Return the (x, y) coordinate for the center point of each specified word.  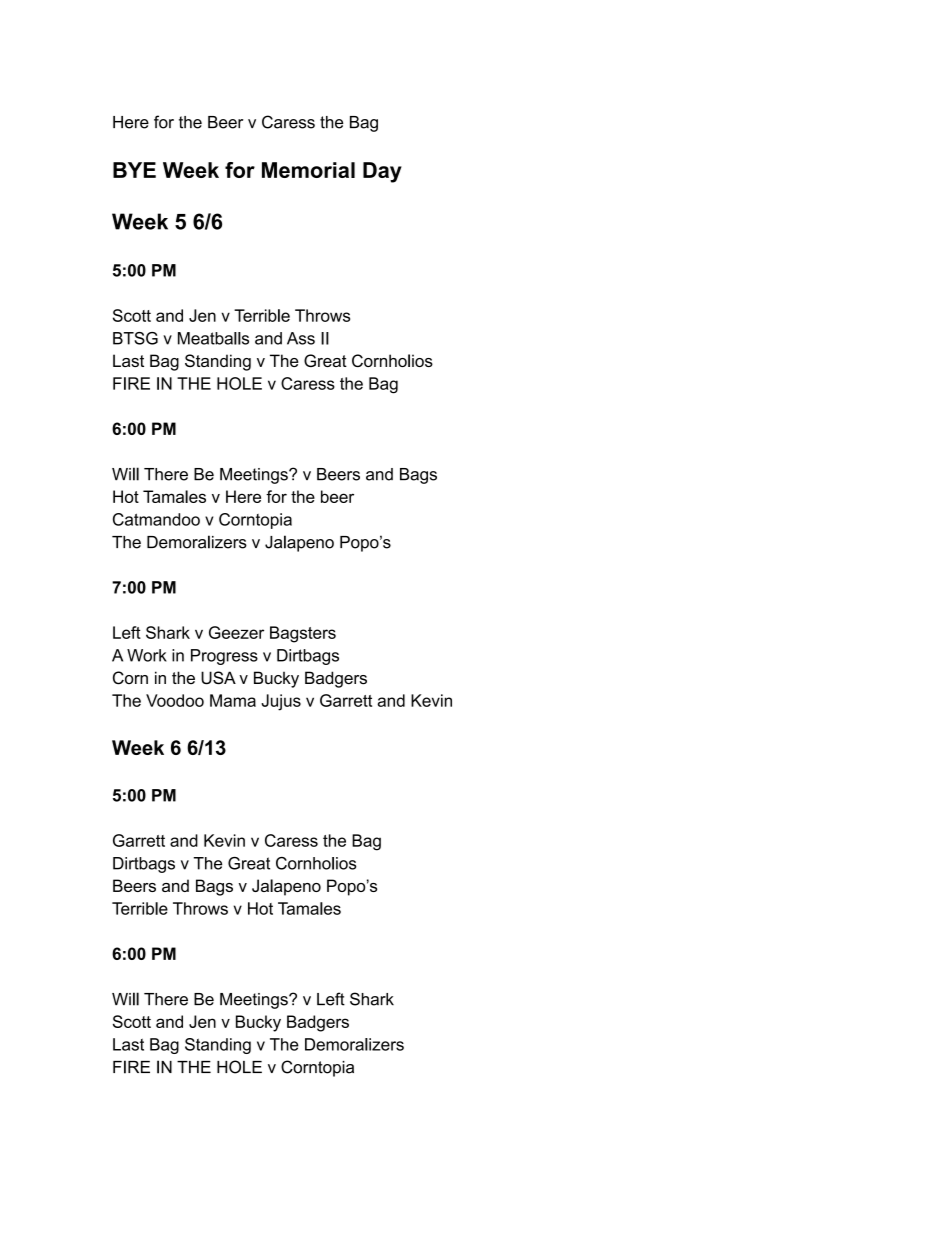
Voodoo (175, 700)
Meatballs (213, 338)
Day (382, 172)
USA (218, 678)
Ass (301, 338)
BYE (134, 170)
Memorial (308, 170)
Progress (224, 657)
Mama (233, 700)
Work (147, 655)
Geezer (236, 632)
